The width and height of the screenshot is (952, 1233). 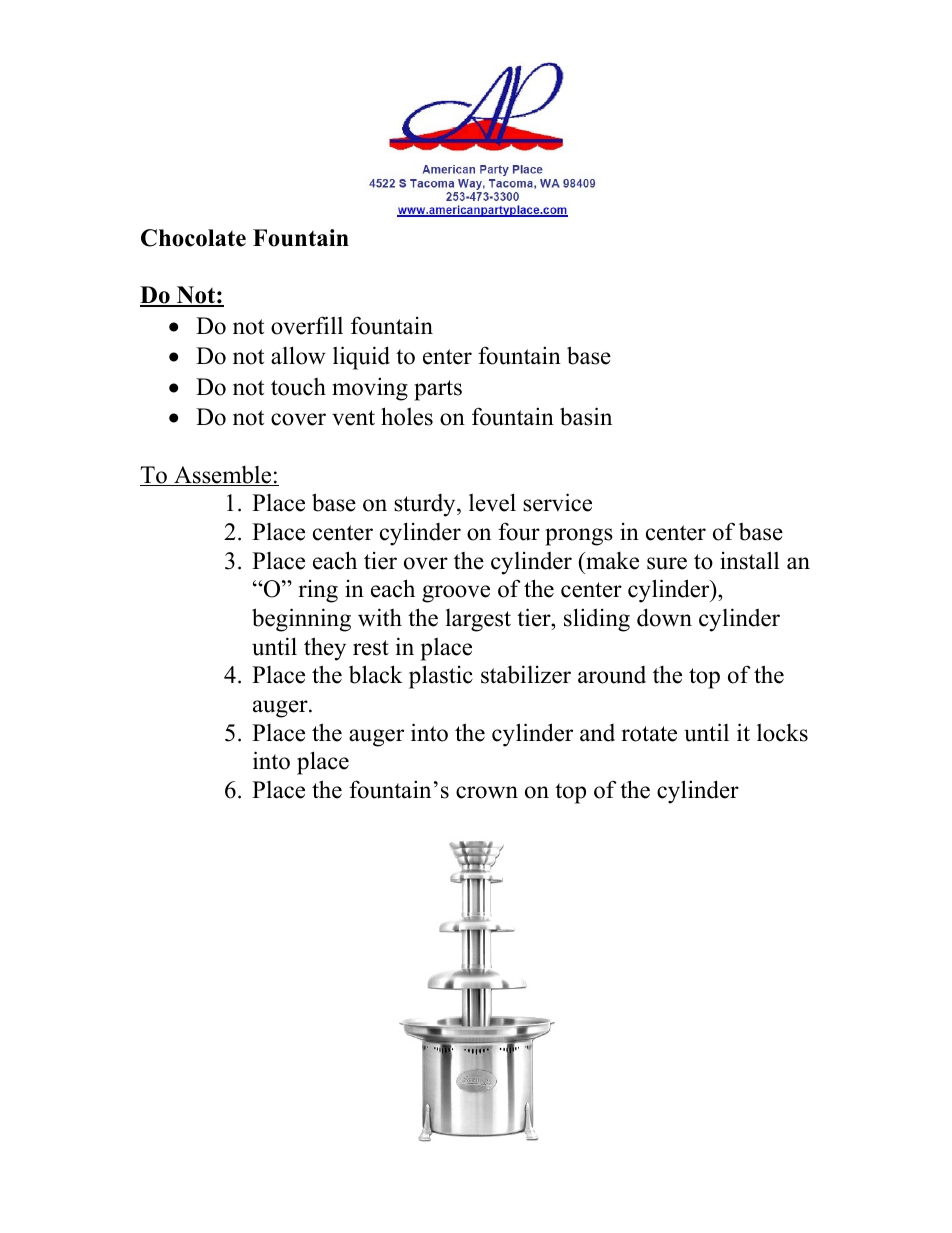 What do you see at coordinates (407, 416) in the screenshot?
I see `holes` at bounding box center [407, 416].
